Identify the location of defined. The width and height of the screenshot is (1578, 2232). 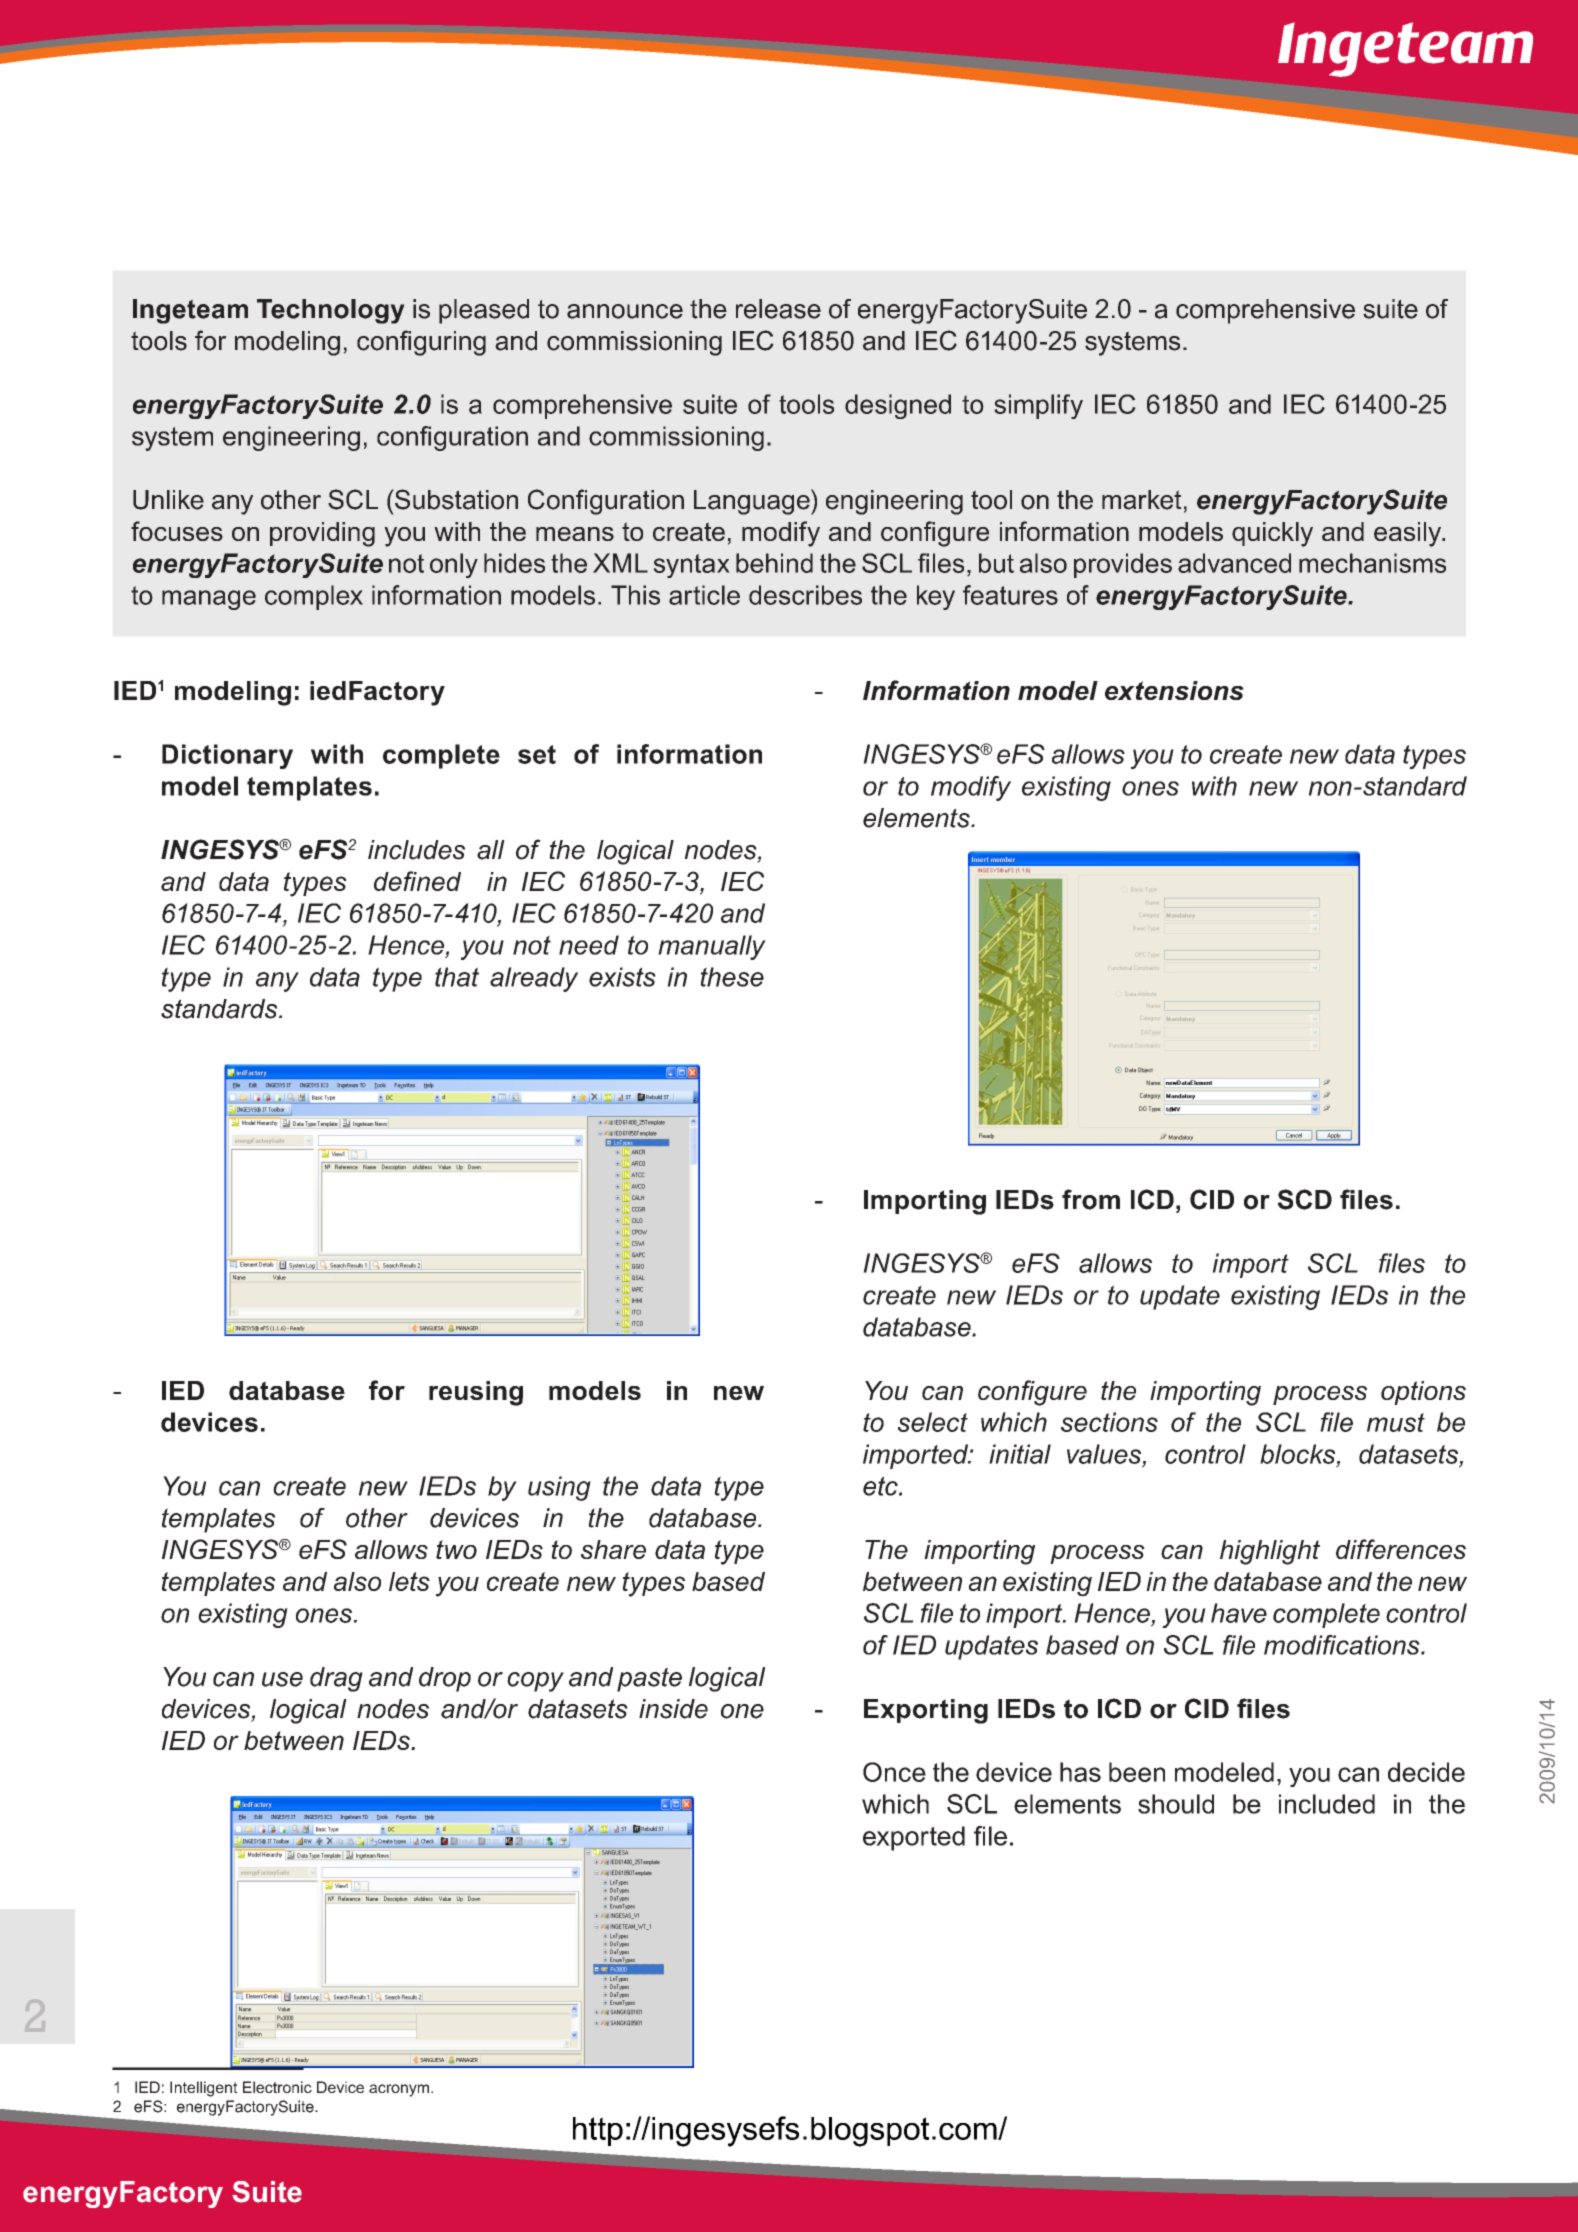
(417, 881).
